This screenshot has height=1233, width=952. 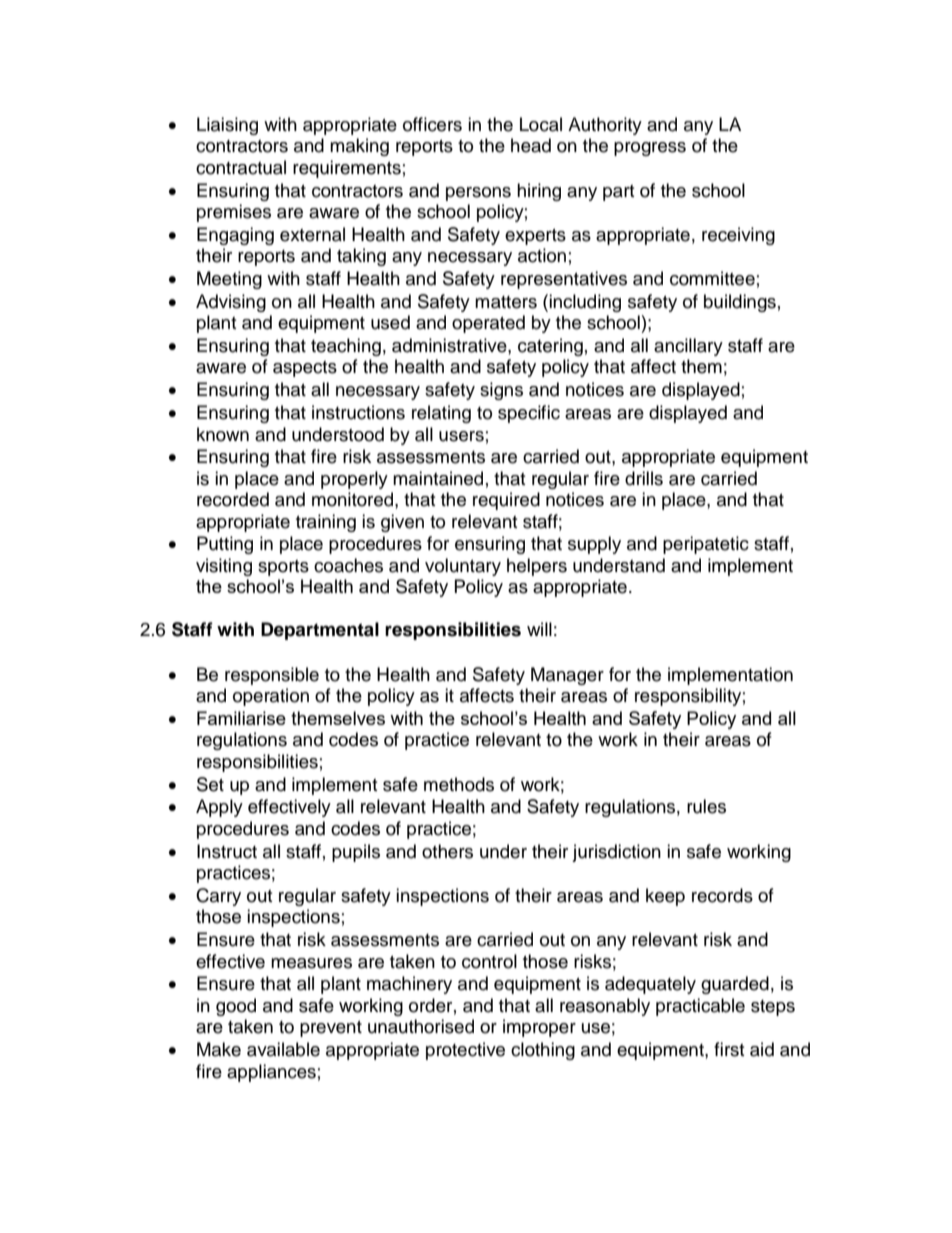 What do you see at coordinates (531, 145) in the screenshot?
I see `head` at bounding box center [531, 145].
